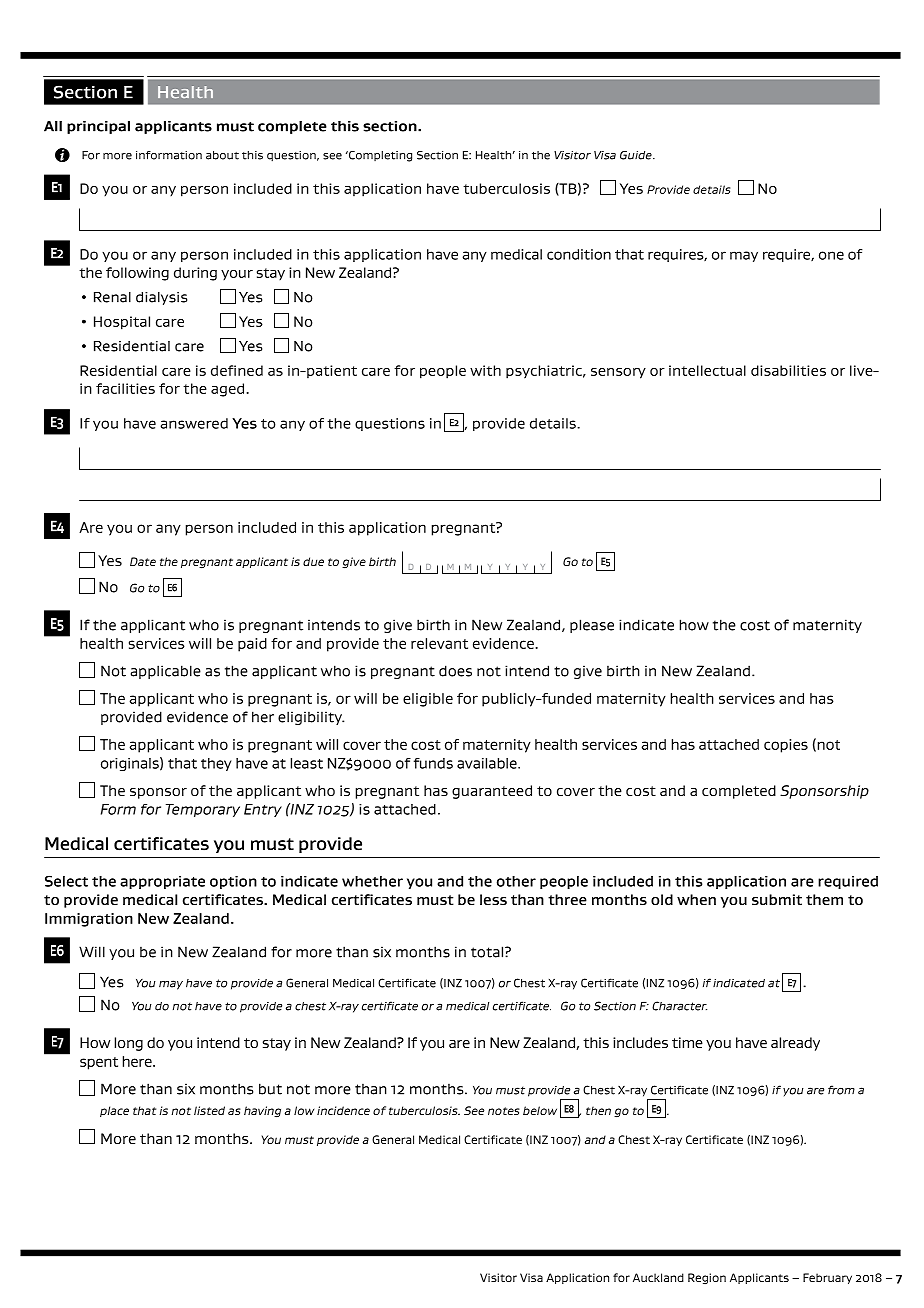  Describe the element at coordinates (114, 1111) in the screenshot. I see `place` at that location.
